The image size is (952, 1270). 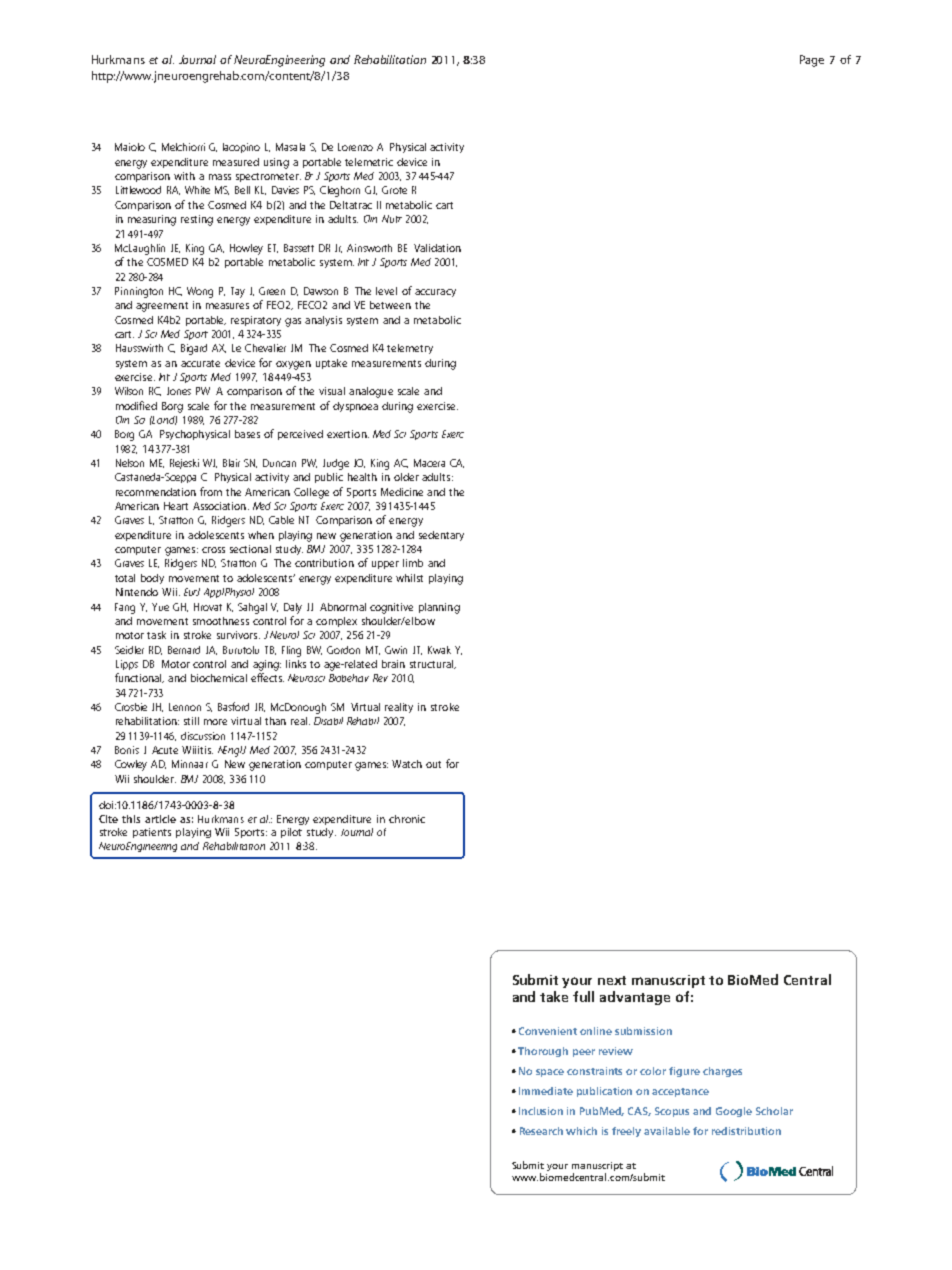 I want to click on Lorenzo, so click(x=355, y=147).
